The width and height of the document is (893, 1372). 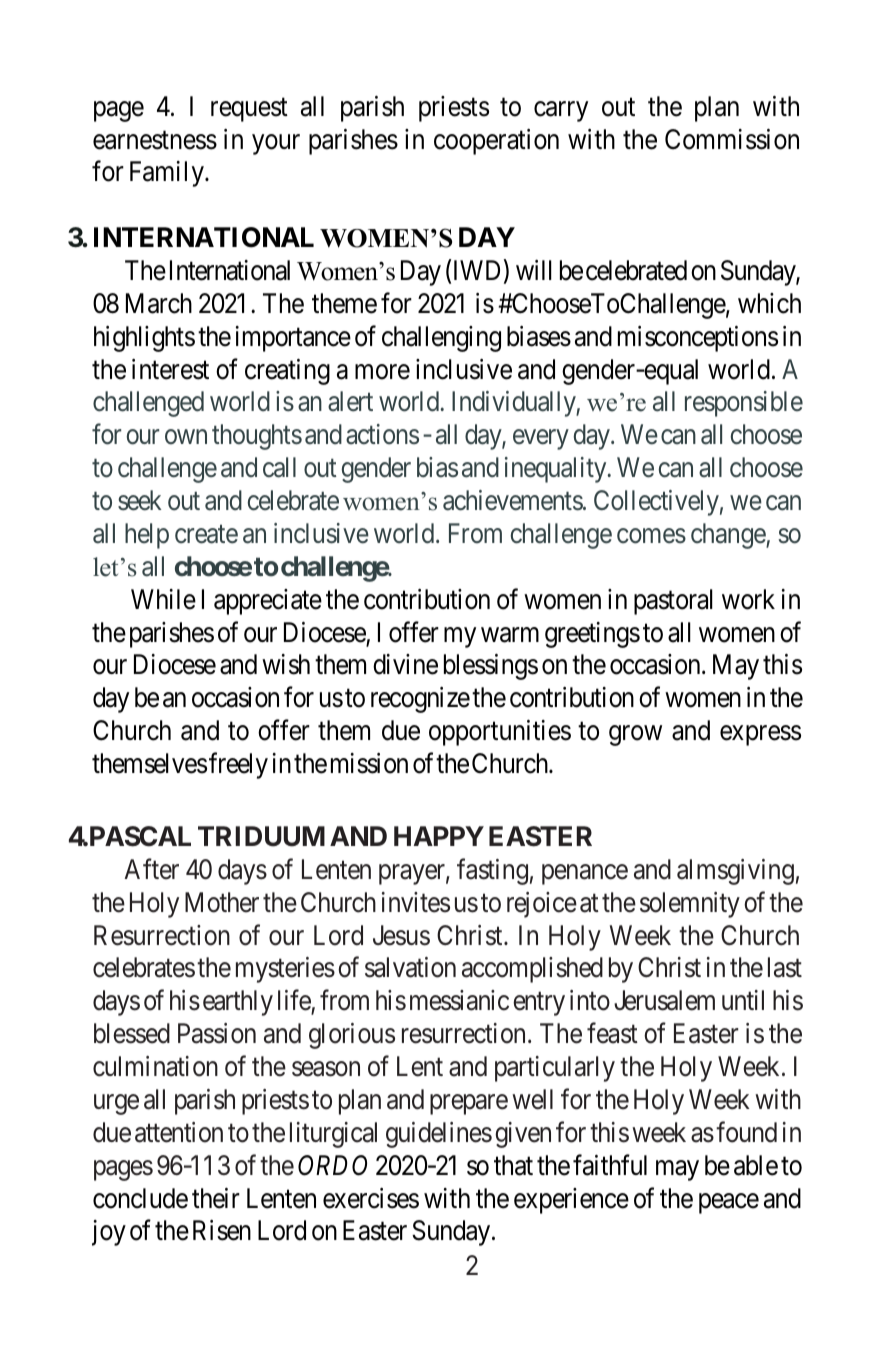 What do you see at coordinates (729, 1203) in the document?
I see `peace` at bounding box center [729, 1203].
